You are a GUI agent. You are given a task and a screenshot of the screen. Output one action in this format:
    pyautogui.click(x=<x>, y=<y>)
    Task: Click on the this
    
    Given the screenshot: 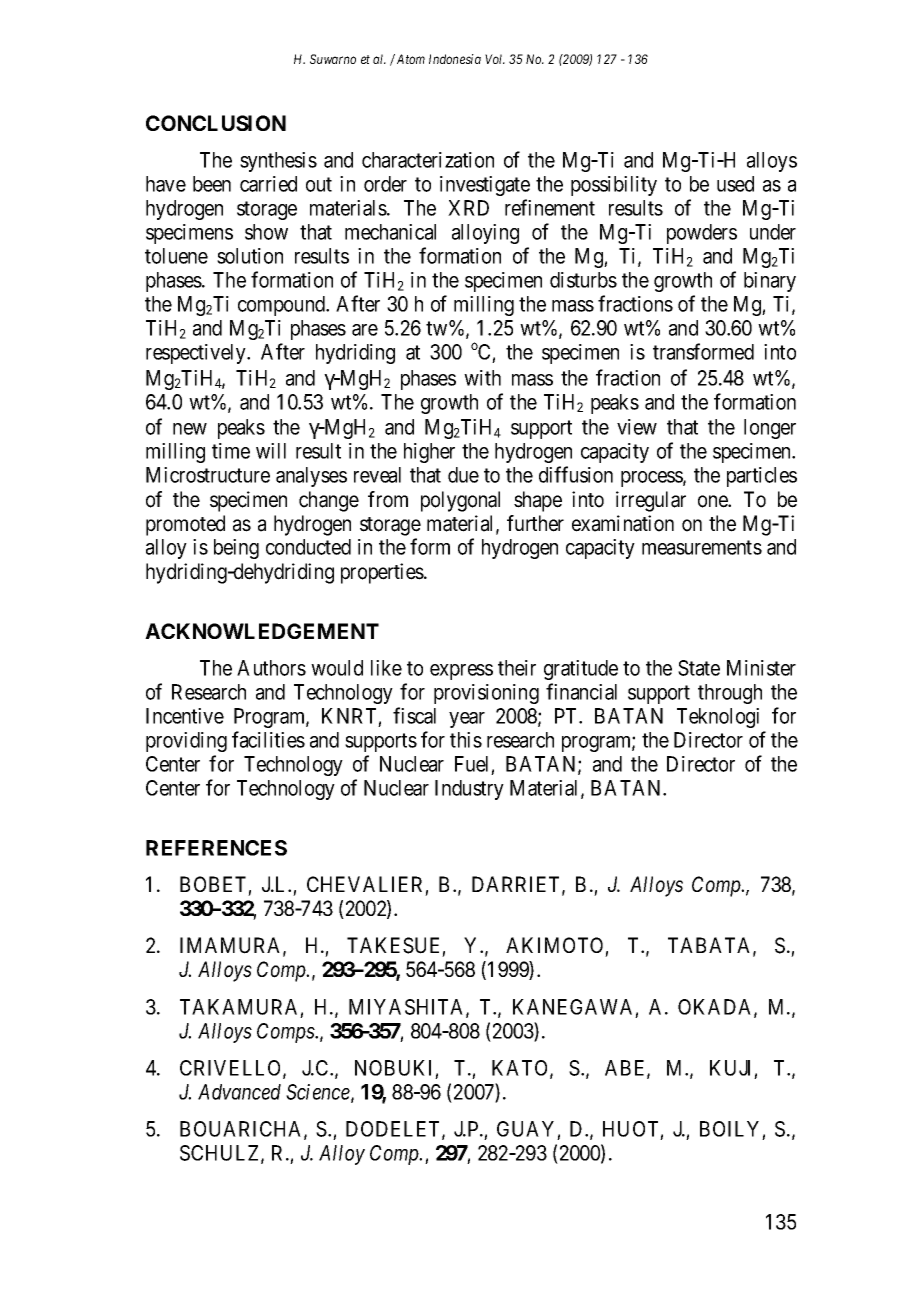 What is the action you would take?
    pyautogui.click(x=466, y=740)
